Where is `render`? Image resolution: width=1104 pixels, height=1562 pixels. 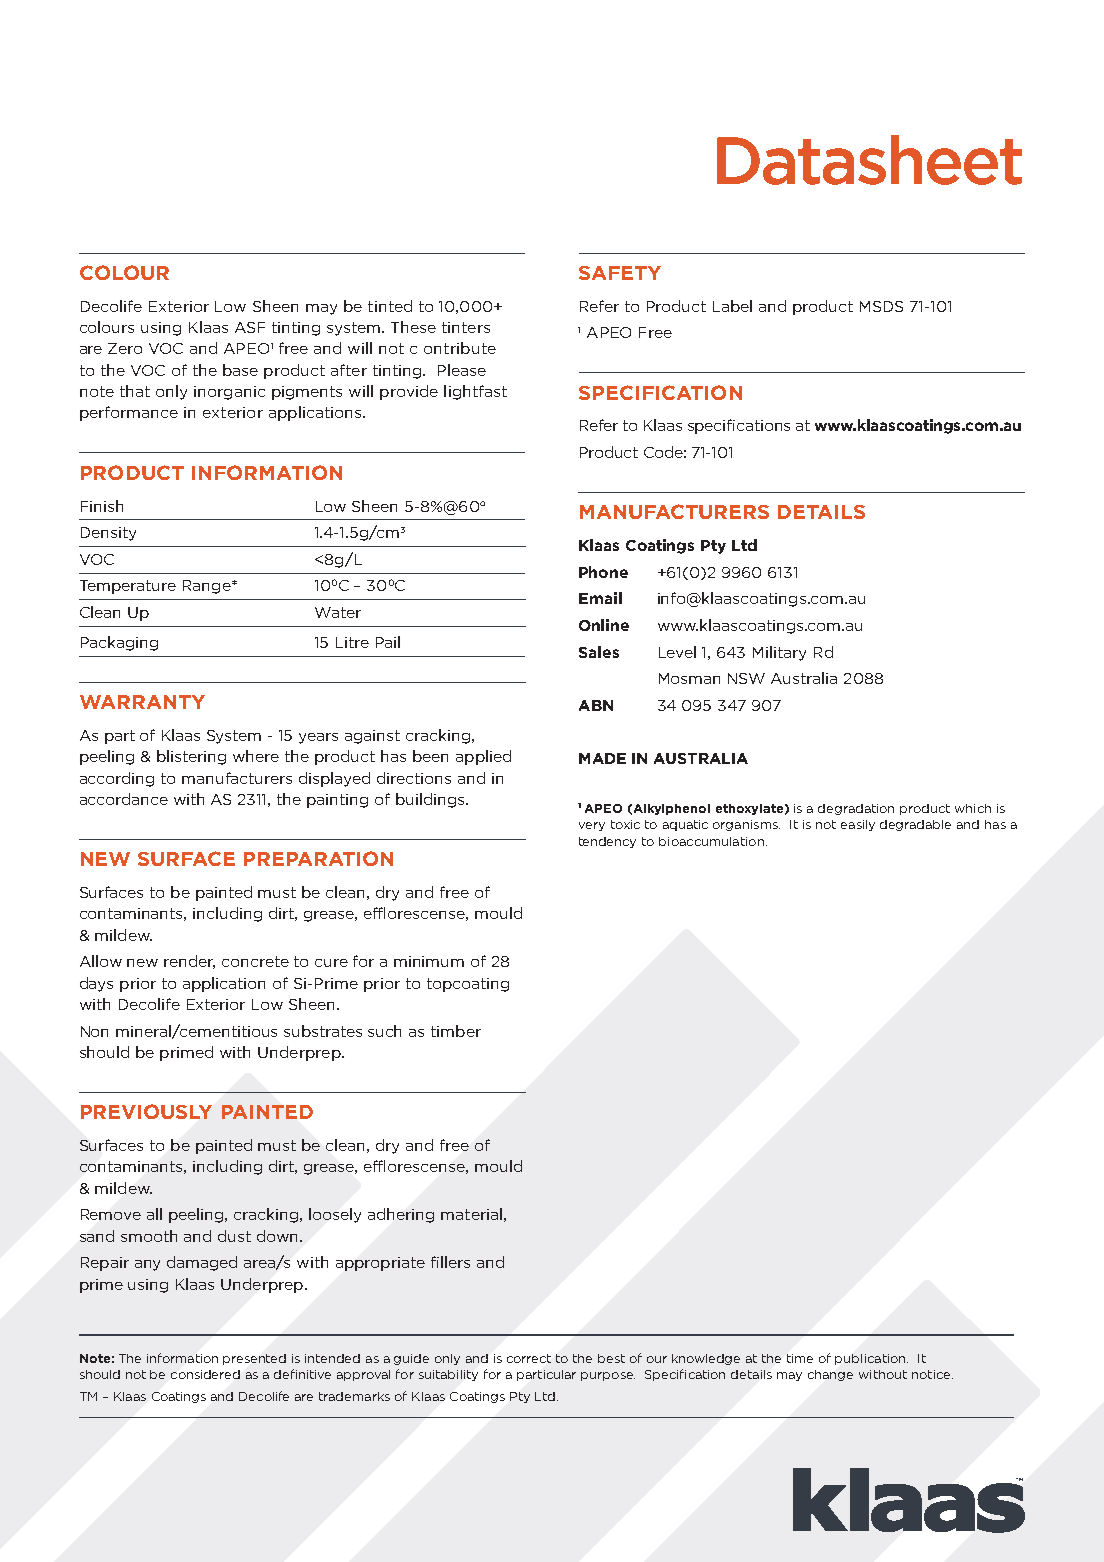
render is located at coordinates (189, 962).
